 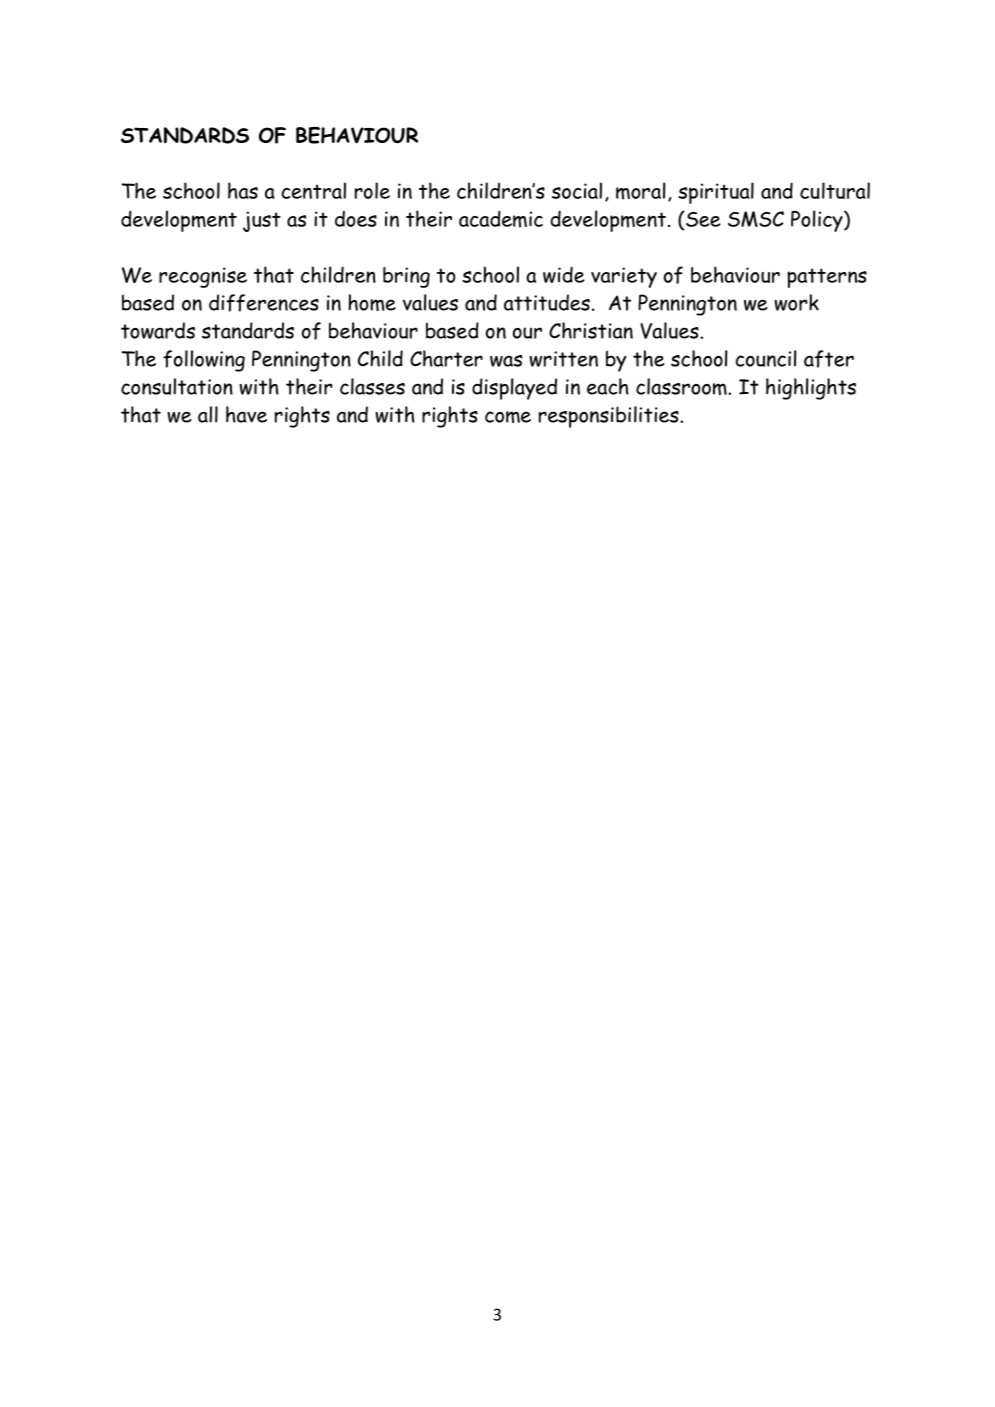 What do you see at coordinates (264, 303) in the page?
I see `differences` at bounding box center [264, 303].
